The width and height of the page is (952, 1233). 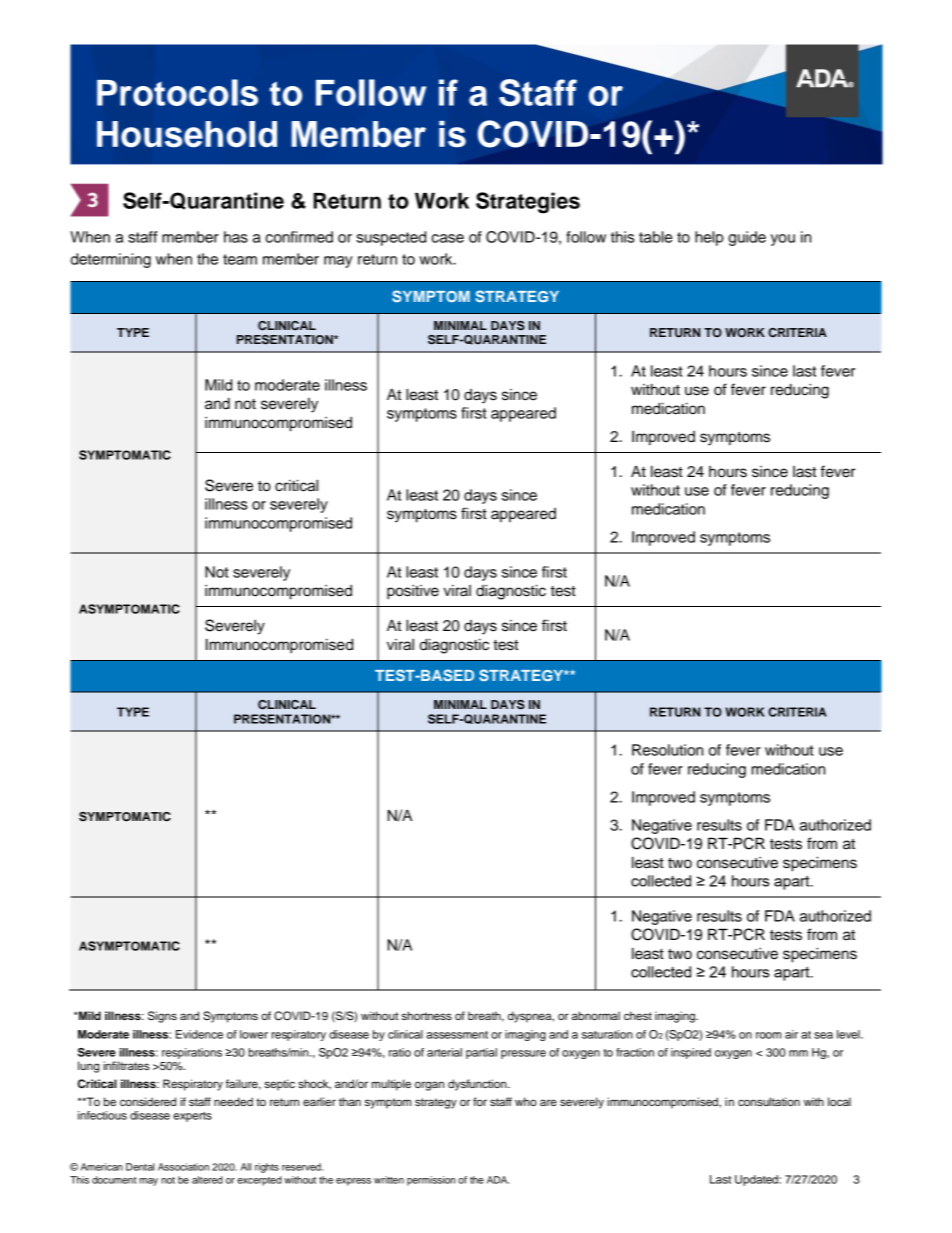 What do you see at coordinates (183, 1167) in the page?
I see `Association` at bounding box center [183, 1167].
